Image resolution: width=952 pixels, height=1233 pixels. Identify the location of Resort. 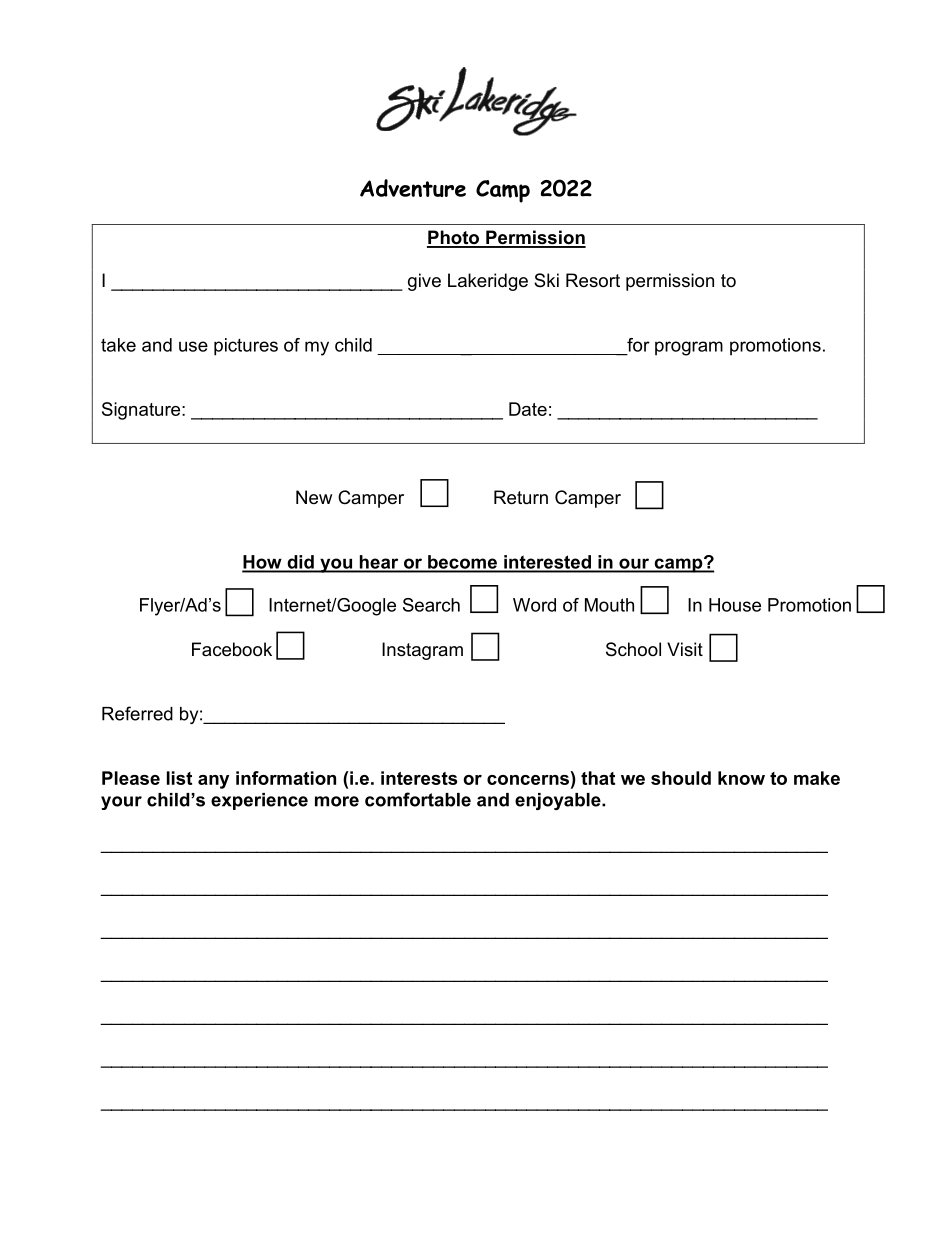
(593, 280).
